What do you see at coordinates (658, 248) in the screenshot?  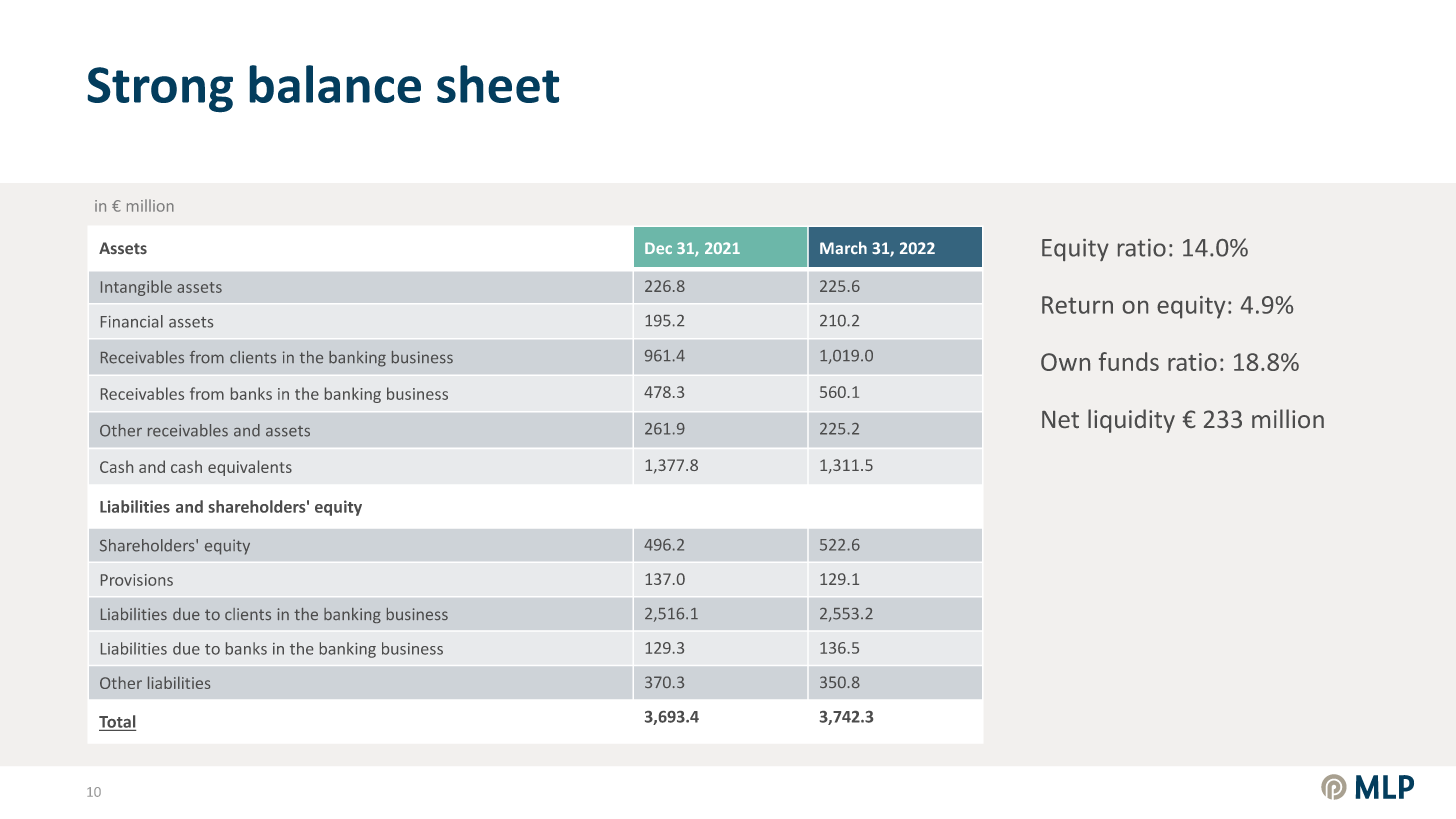 I see `Dec` at bounding box center [658, 248].
